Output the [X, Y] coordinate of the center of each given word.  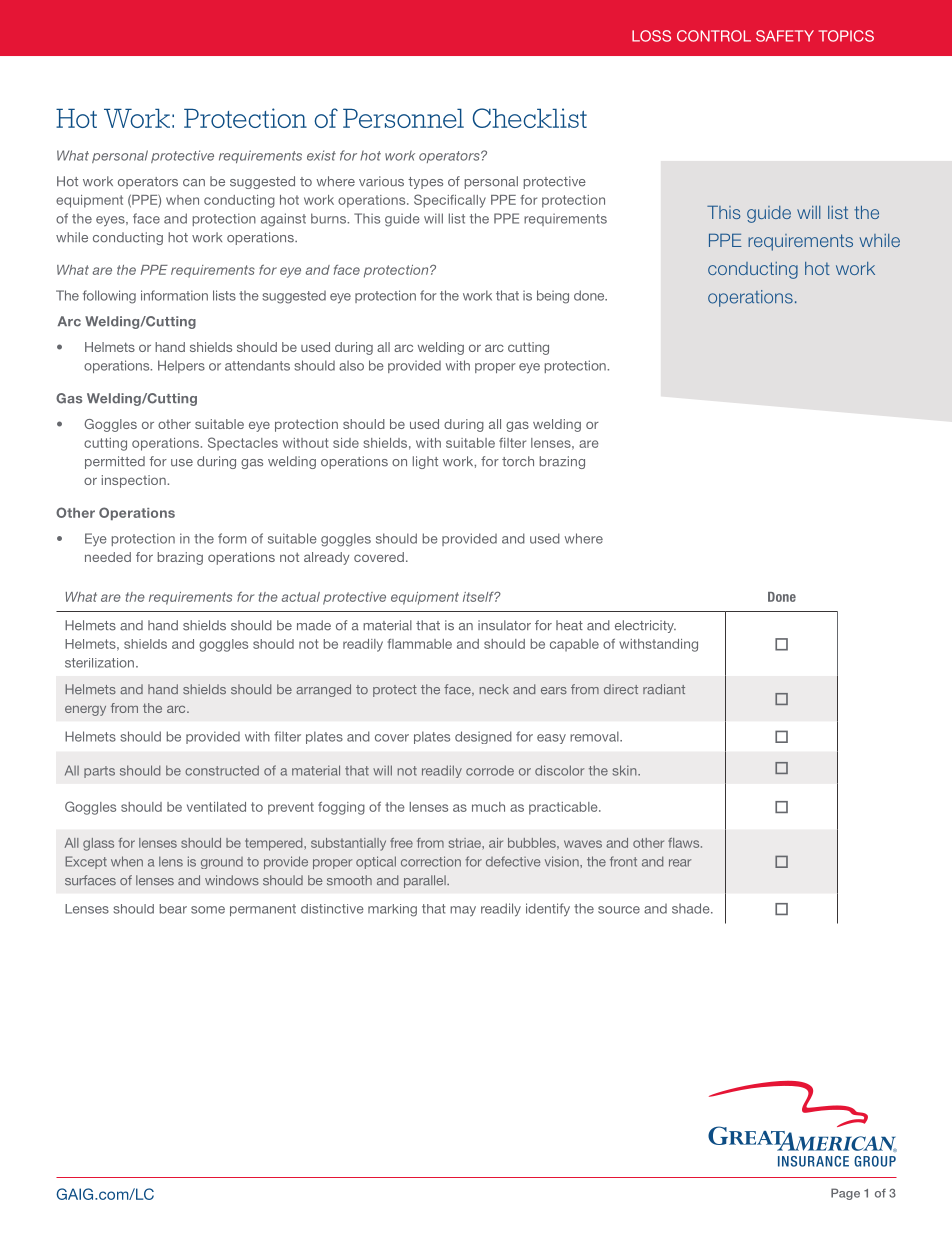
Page [845, 1194]
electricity [645, 626]
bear [173, 909]
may [463, 911]
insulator [504, 625]
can [194, 183]
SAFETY [785, 36]
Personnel [403, 118]
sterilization [99, 663]
